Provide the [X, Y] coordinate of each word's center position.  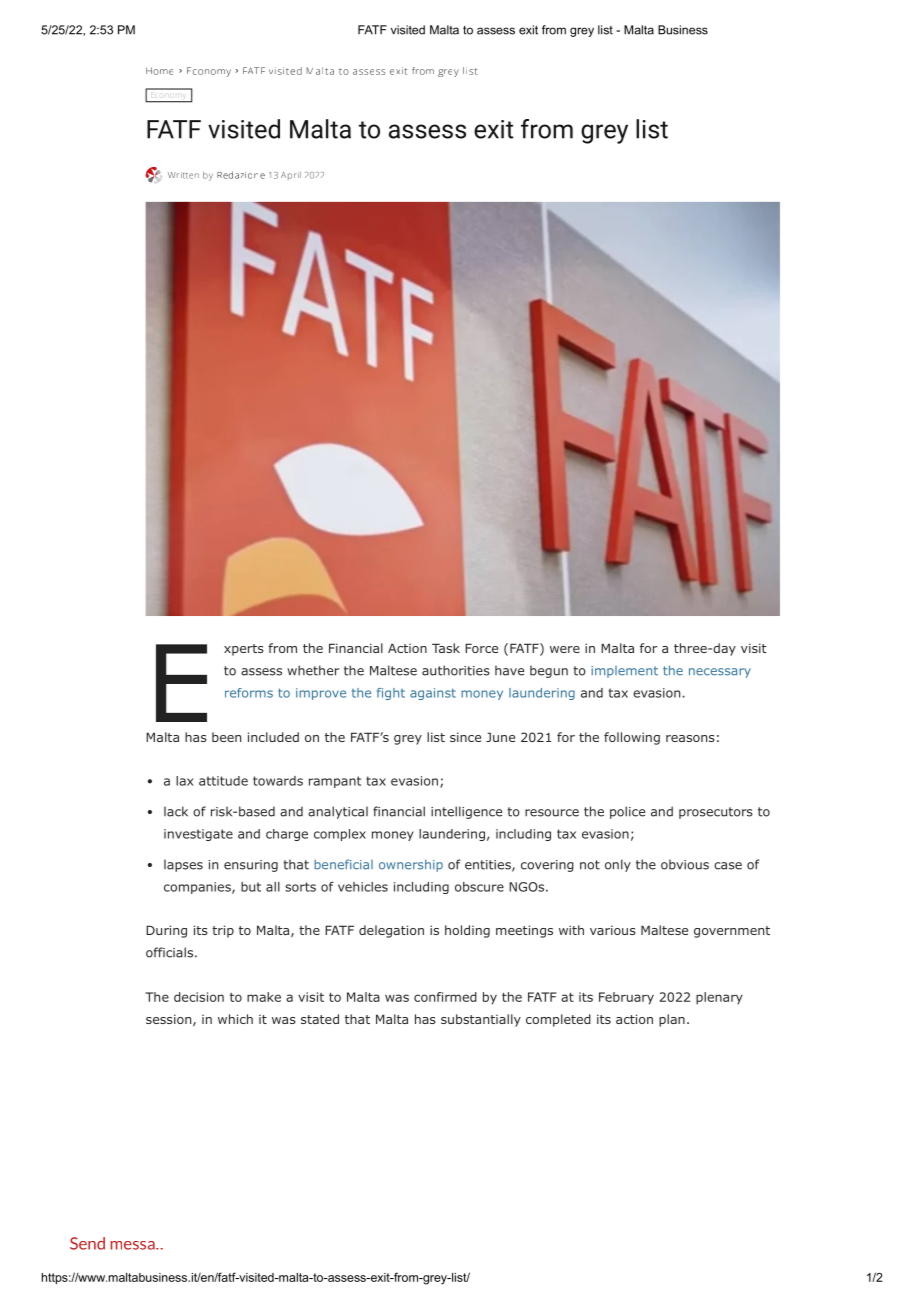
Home [159, 71]
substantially [481, 1020]
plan [672, 1020]
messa [134, 1245]
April [291, 176]
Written [183, 175]
